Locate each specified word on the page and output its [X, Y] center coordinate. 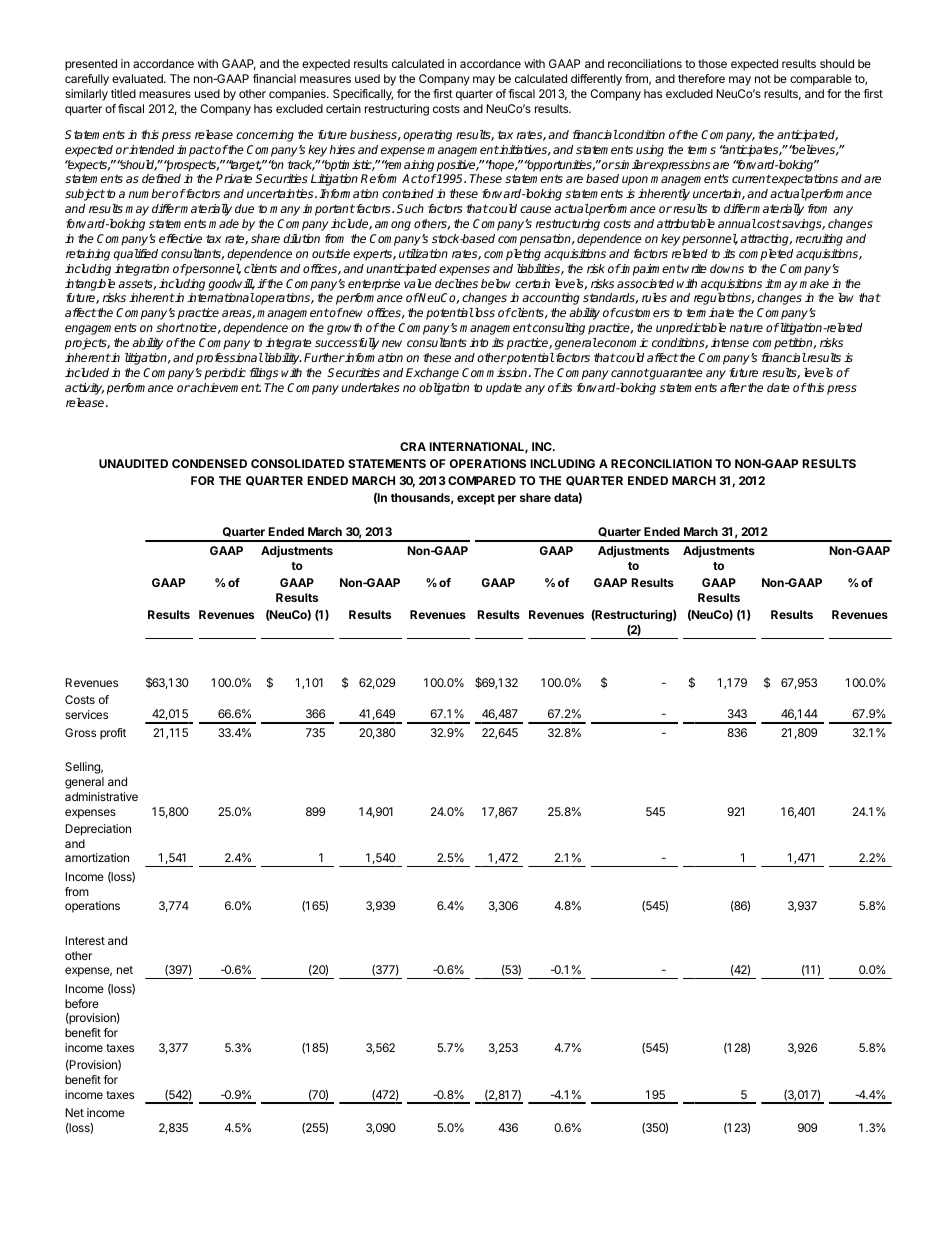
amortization [97, 857]
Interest [85, 940]
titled [123, 93]
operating [427, 136]
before [82, 1003]
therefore [701, 78]
